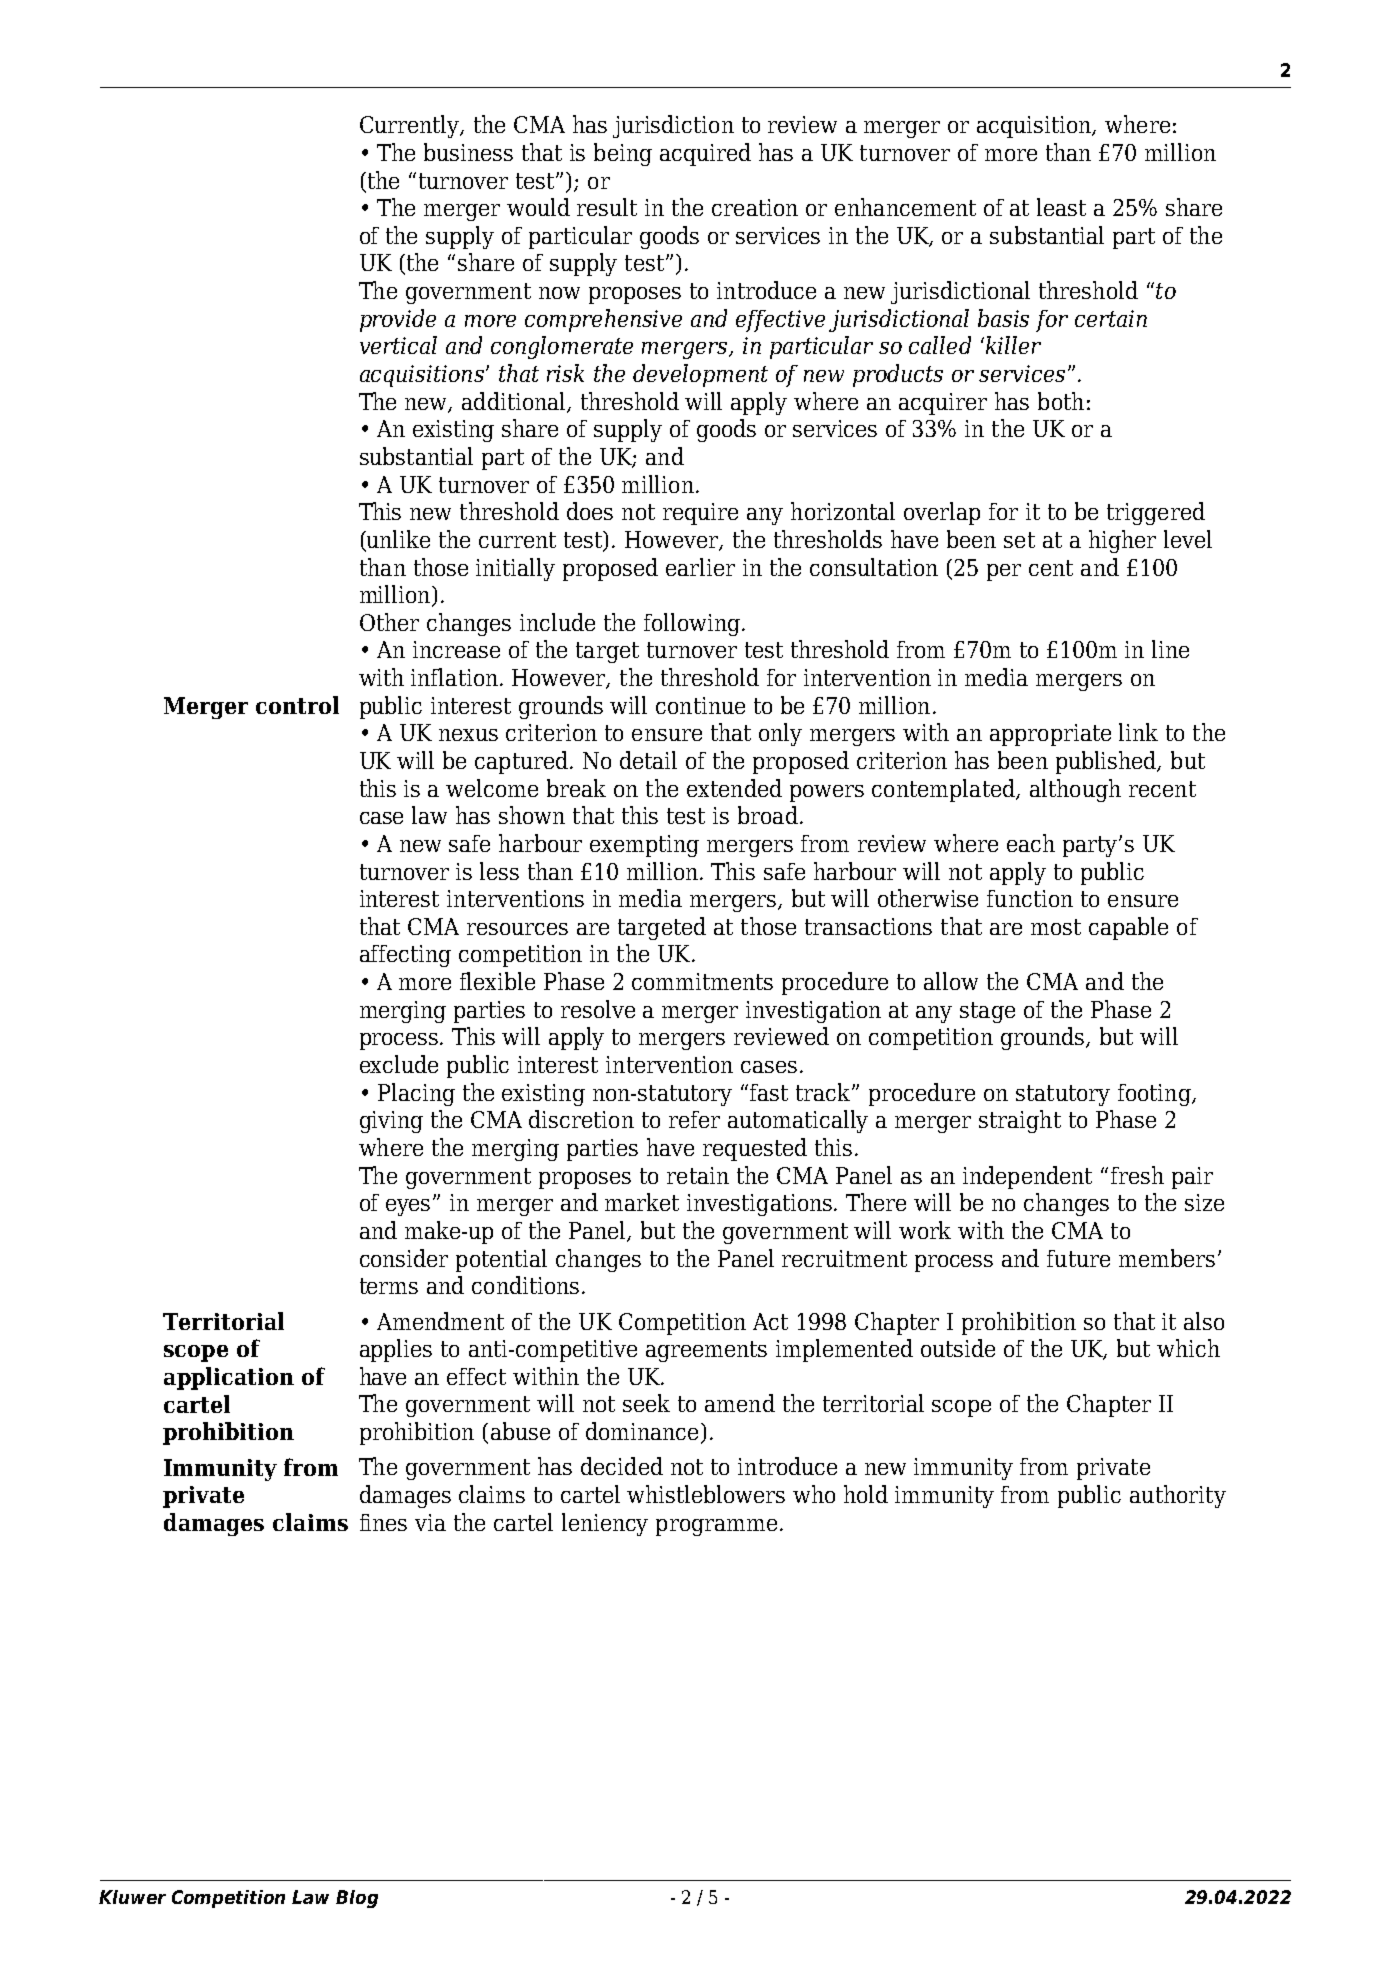 The height and width of the document is (1968, 1391). What do you see at coordinates (297, 705) in the document?
I see `control` at bounding box center [297, 705].
